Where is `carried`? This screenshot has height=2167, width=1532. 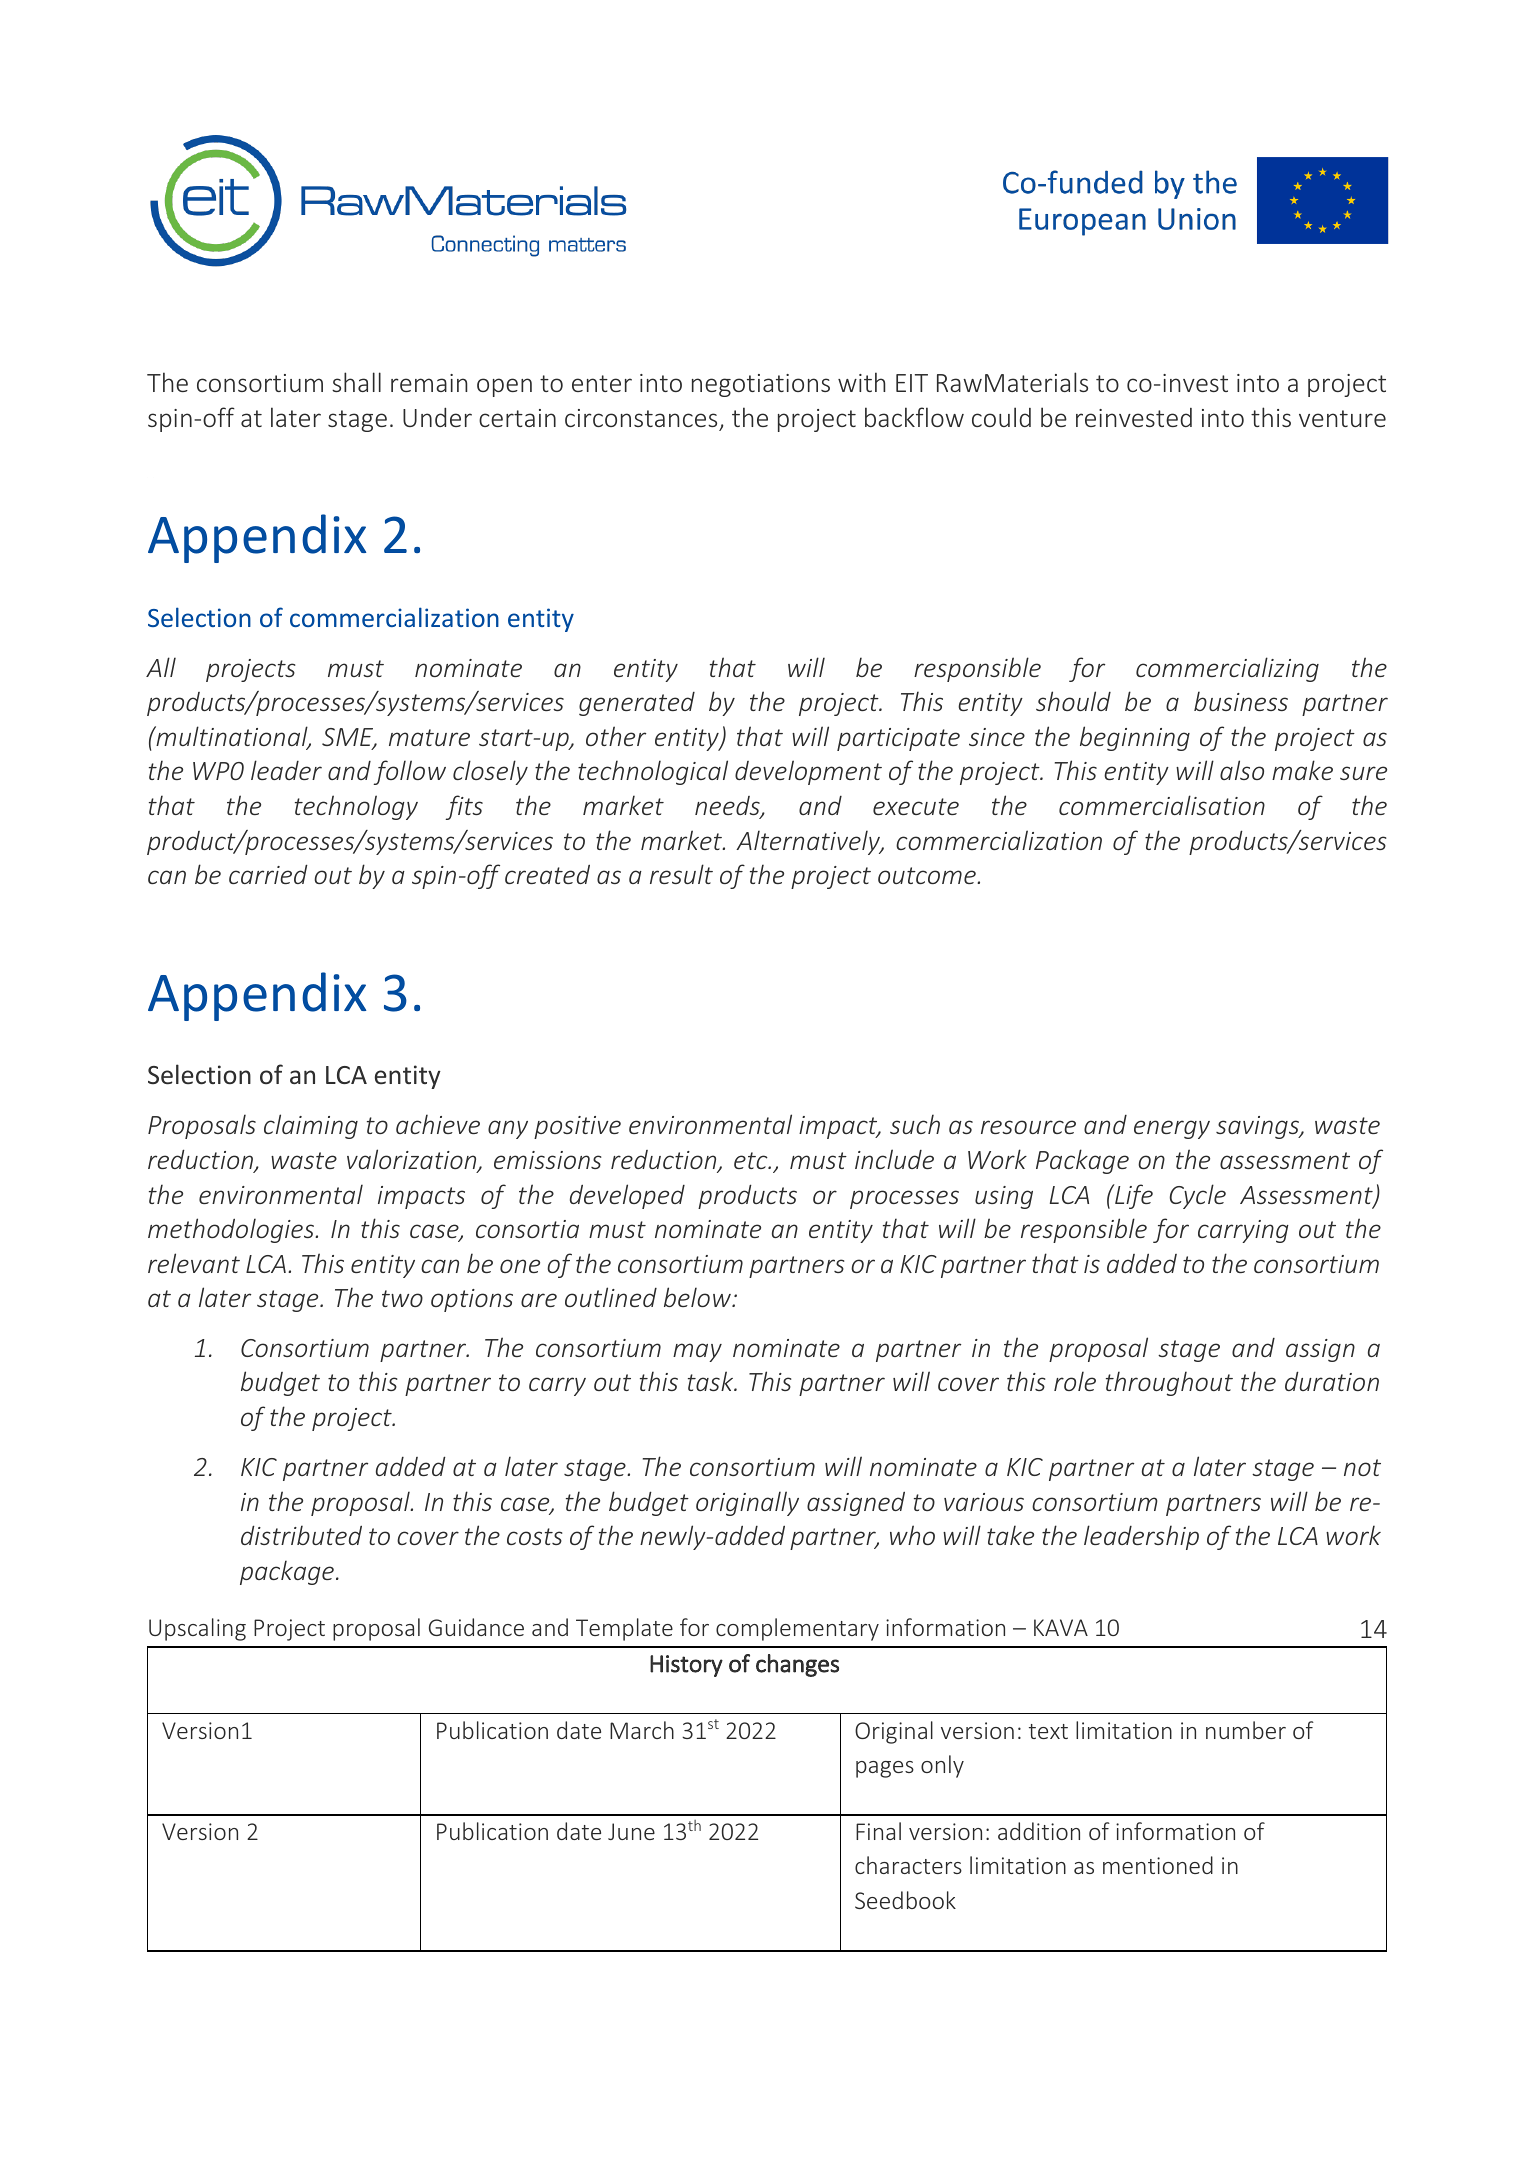
carried is located at coordinates (268, 874).
